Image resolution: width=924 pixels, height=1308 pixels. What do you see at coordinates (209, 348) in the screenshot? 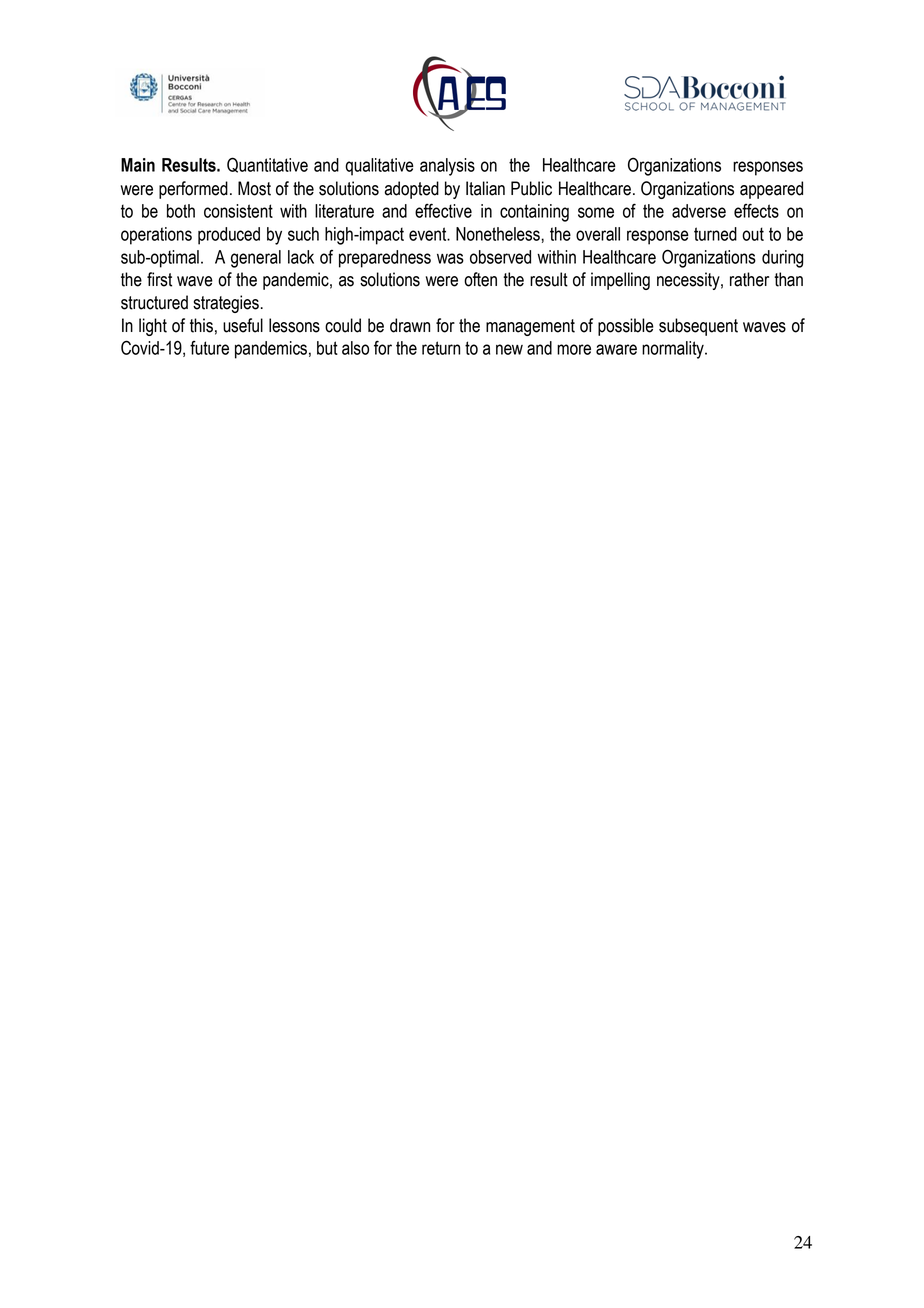
I see `future` at bounding box center [209, 348].
